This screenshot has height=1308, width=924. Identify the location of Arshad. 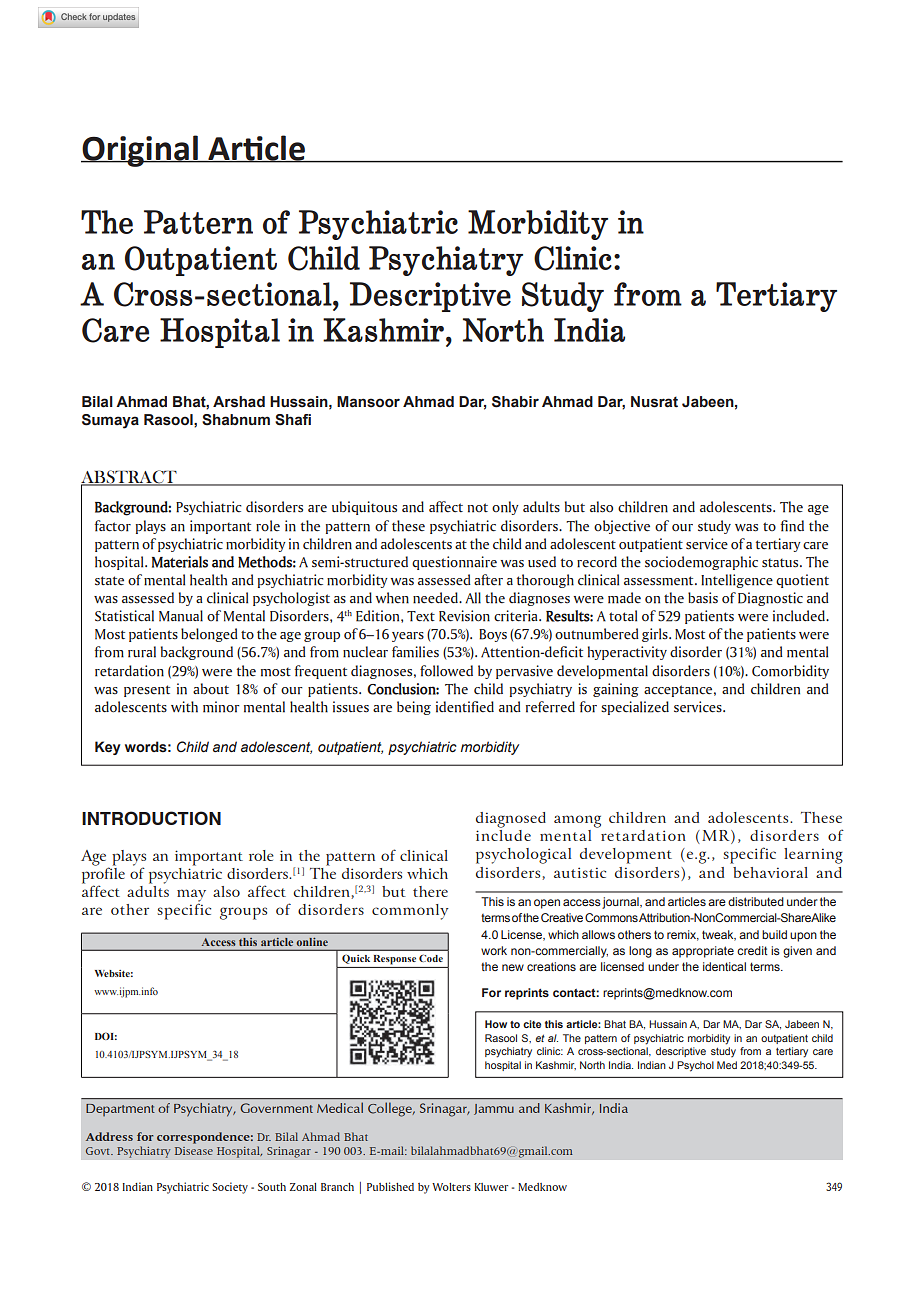
(239, 402).
